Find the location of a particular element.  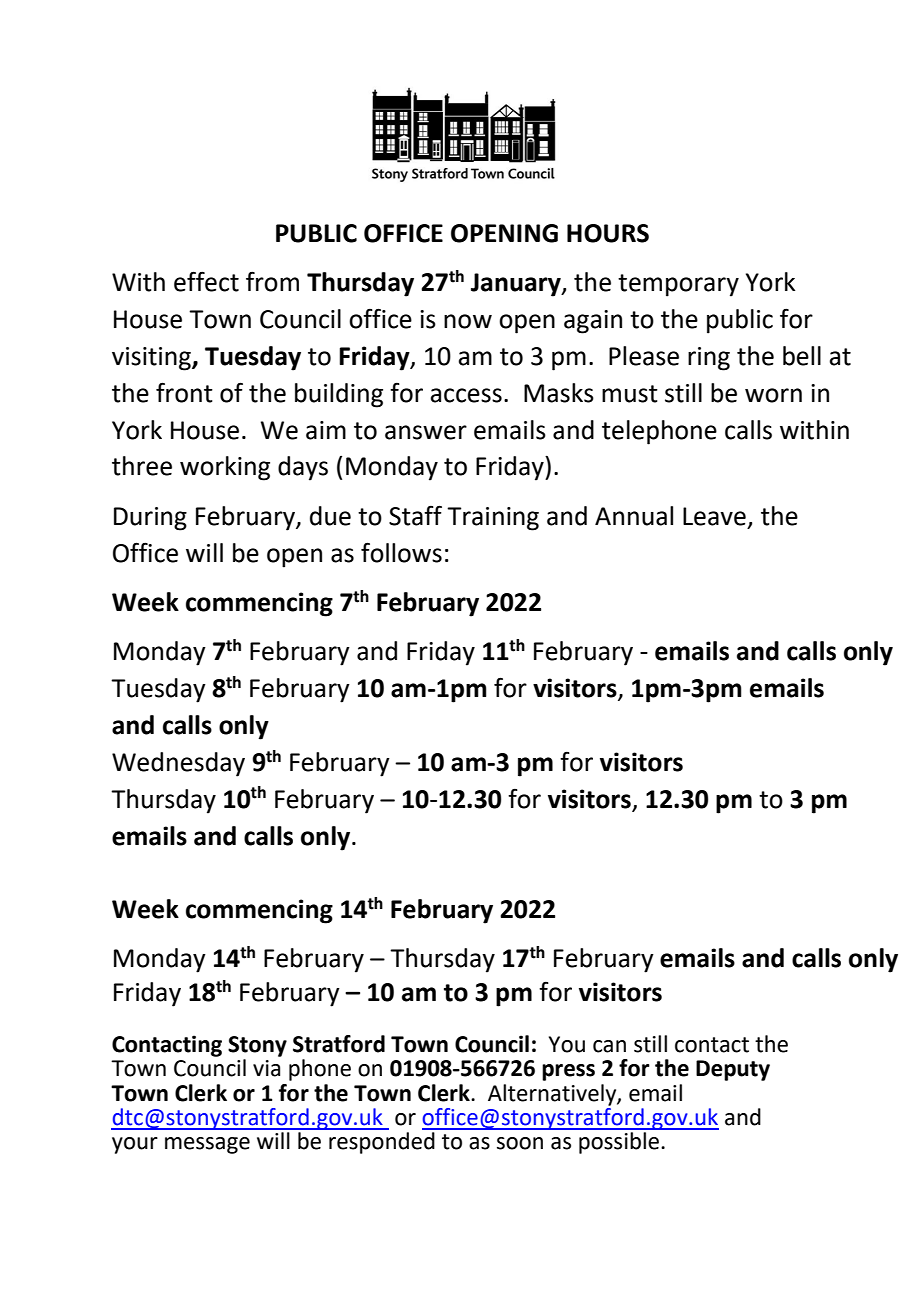

worn is located at coordinates (773, 395).
